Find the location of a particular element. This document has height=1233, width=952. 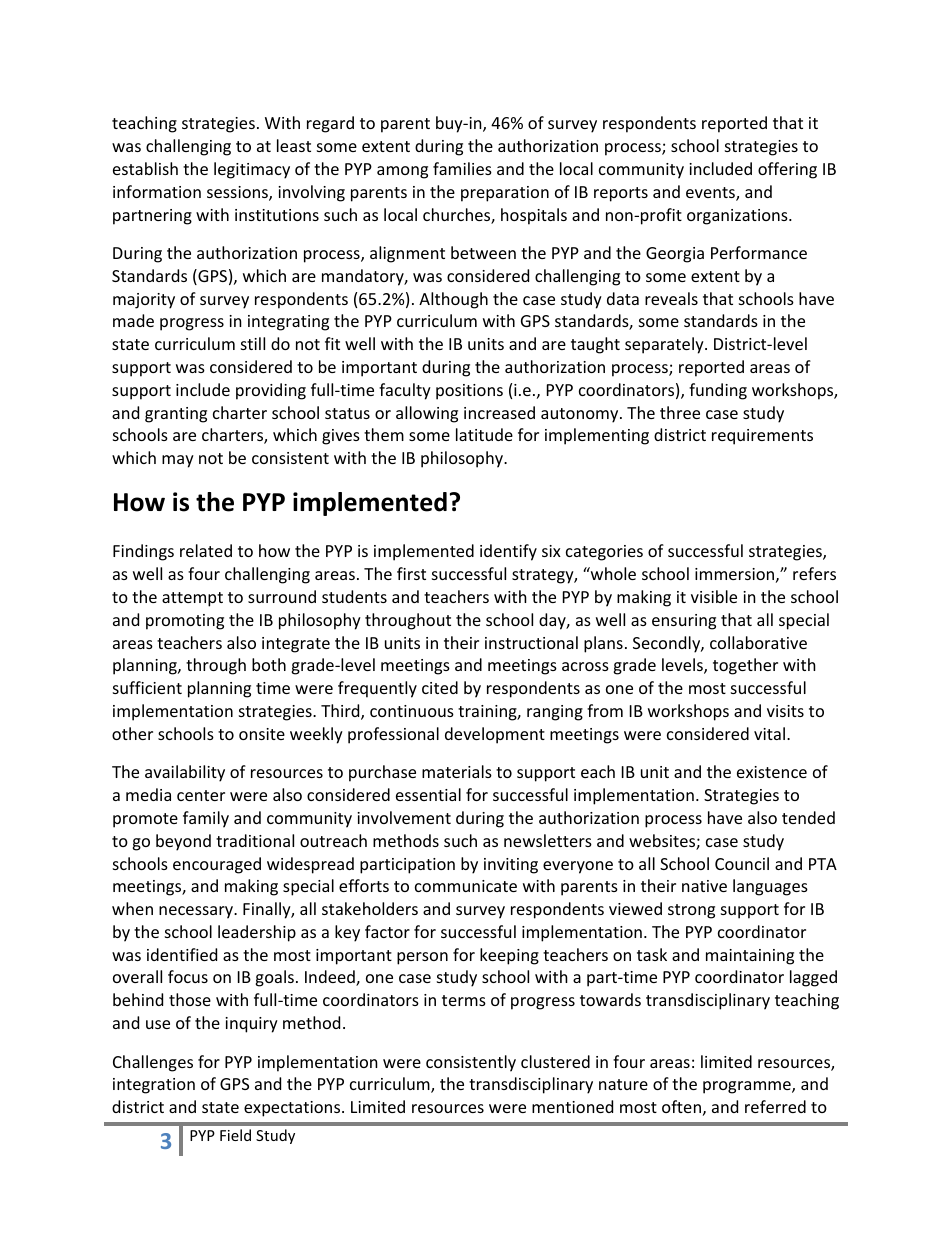

positions is located at coordinates (469, 392).
